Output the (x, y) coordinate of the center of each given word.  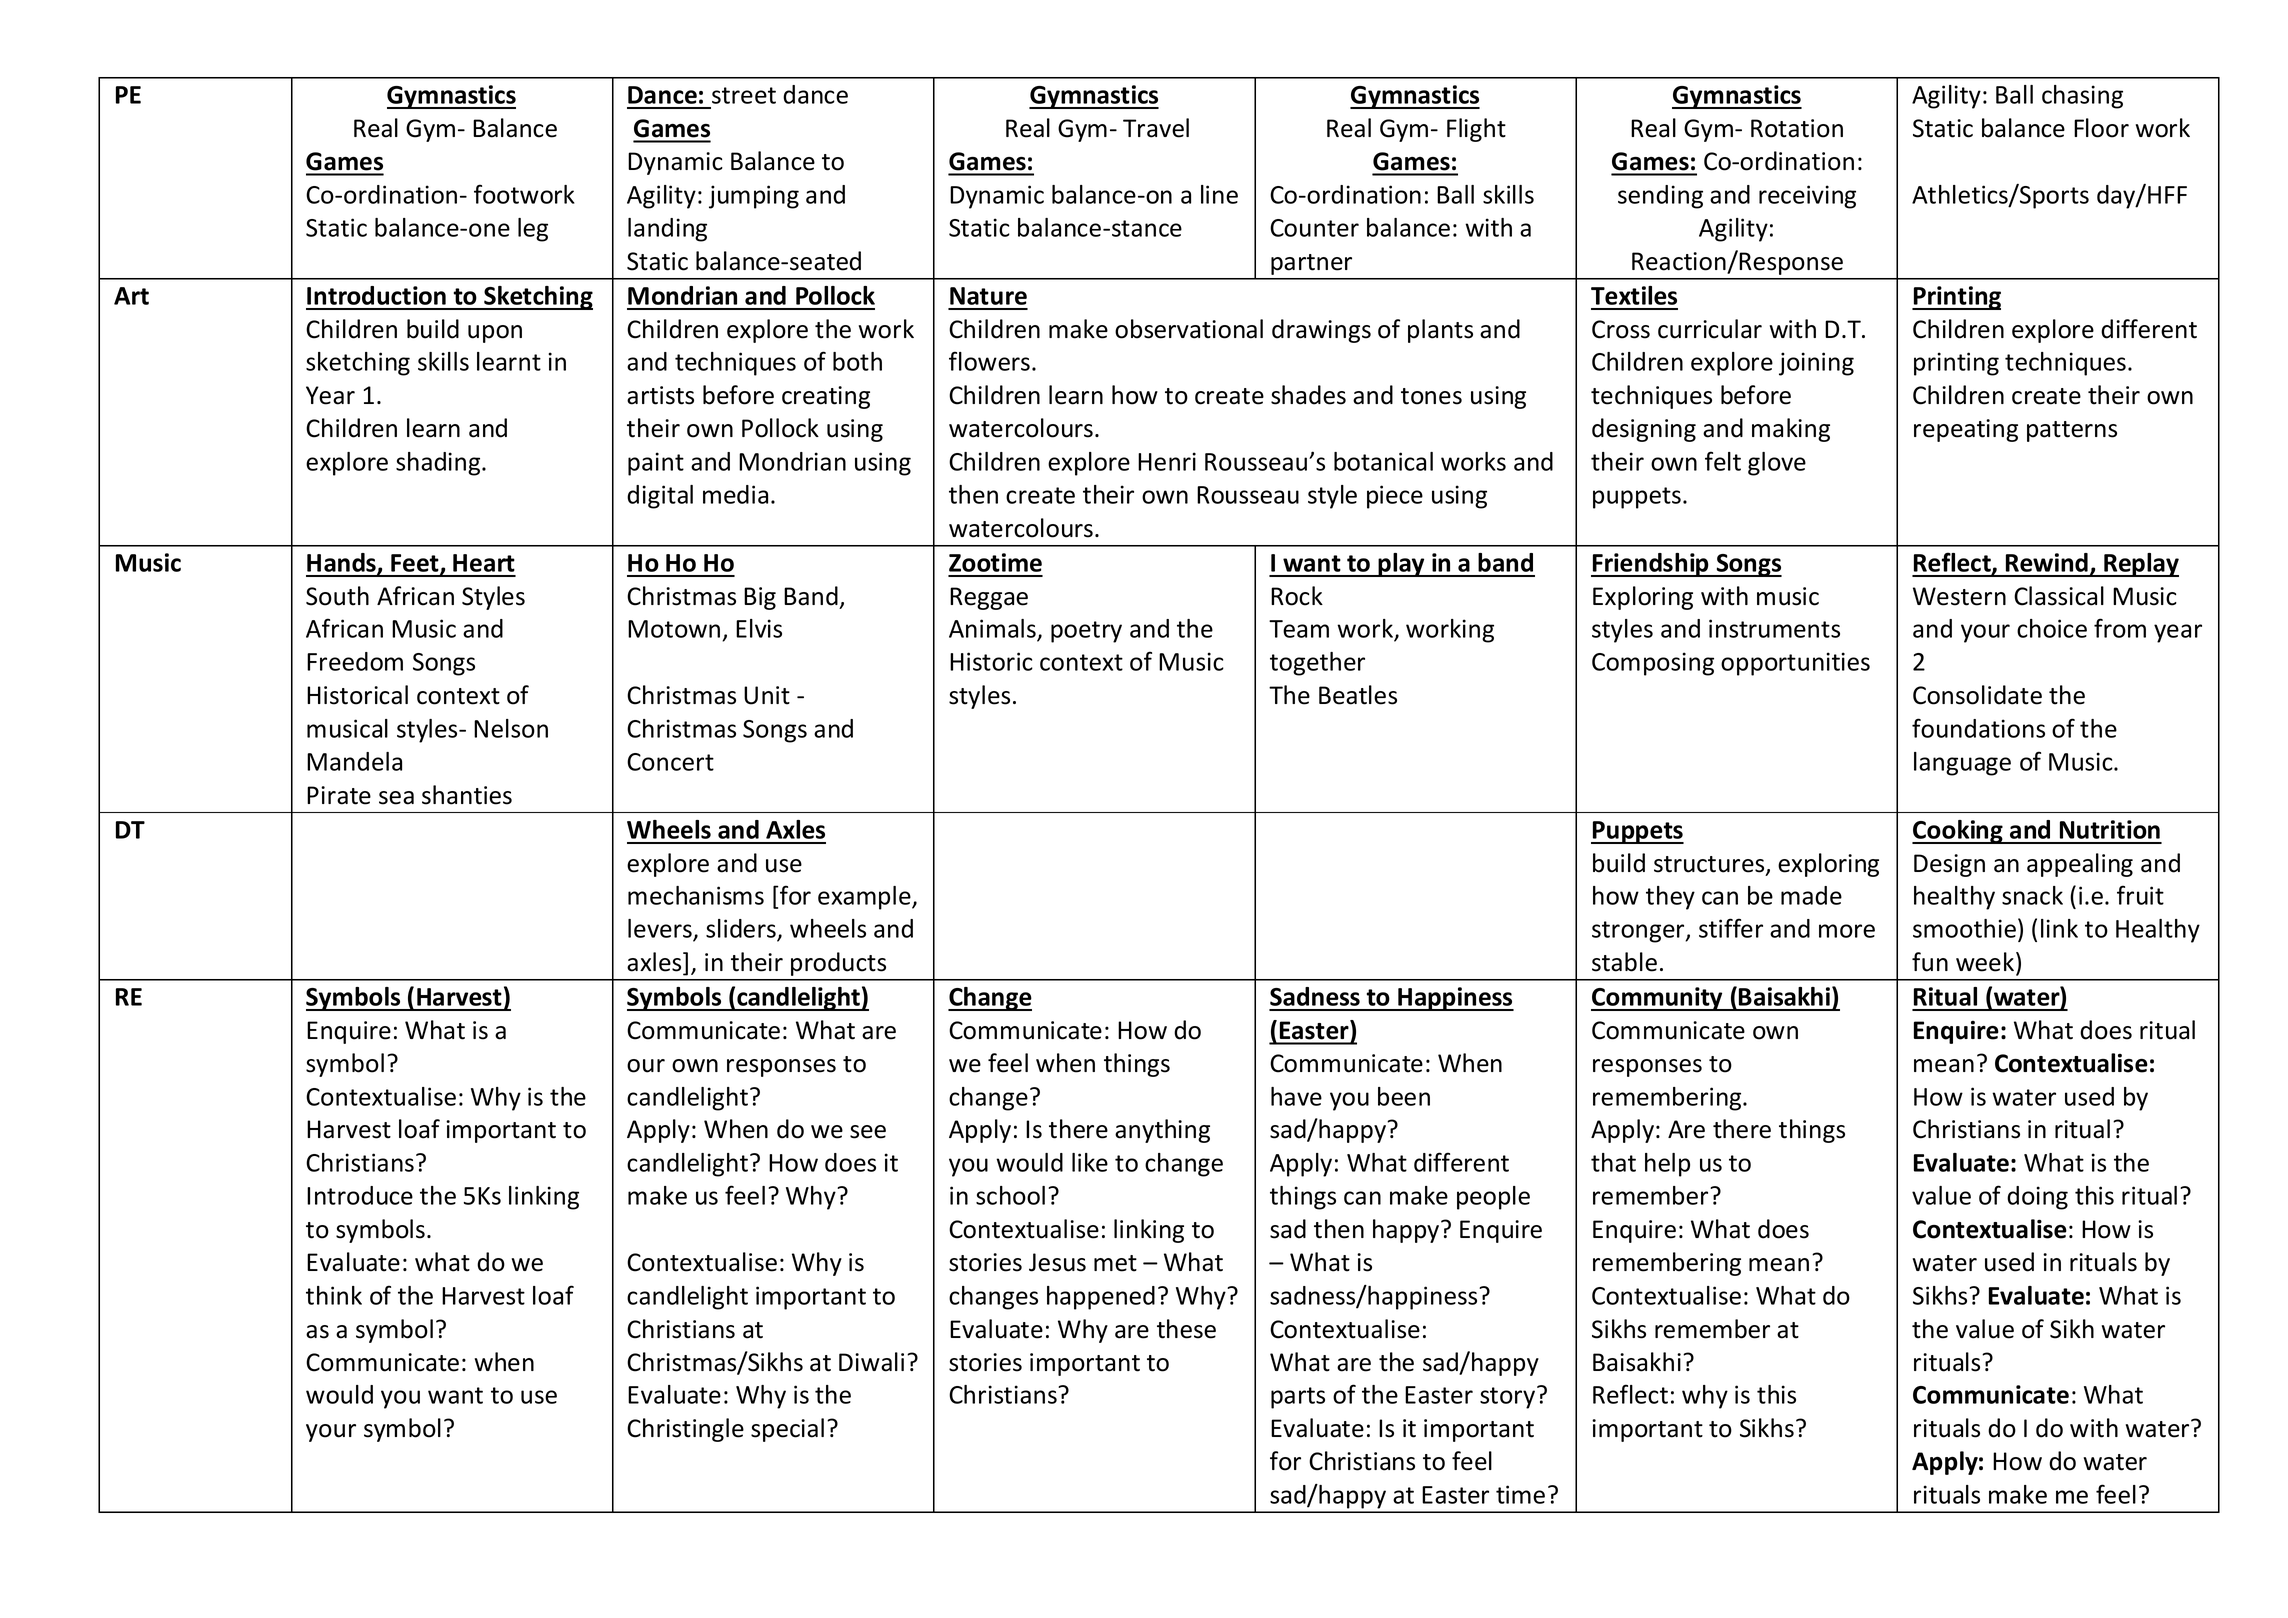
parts (1298, 1398)
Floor (2101, 128)
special (787, 1430)
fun (1930, 962)
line (1219, 194)
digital (660, 497)
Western (1959, 596)
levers (661, 930)
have (1296, 1096)
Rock (1297, 596)
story (1509, 1397)
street (744, 95)
